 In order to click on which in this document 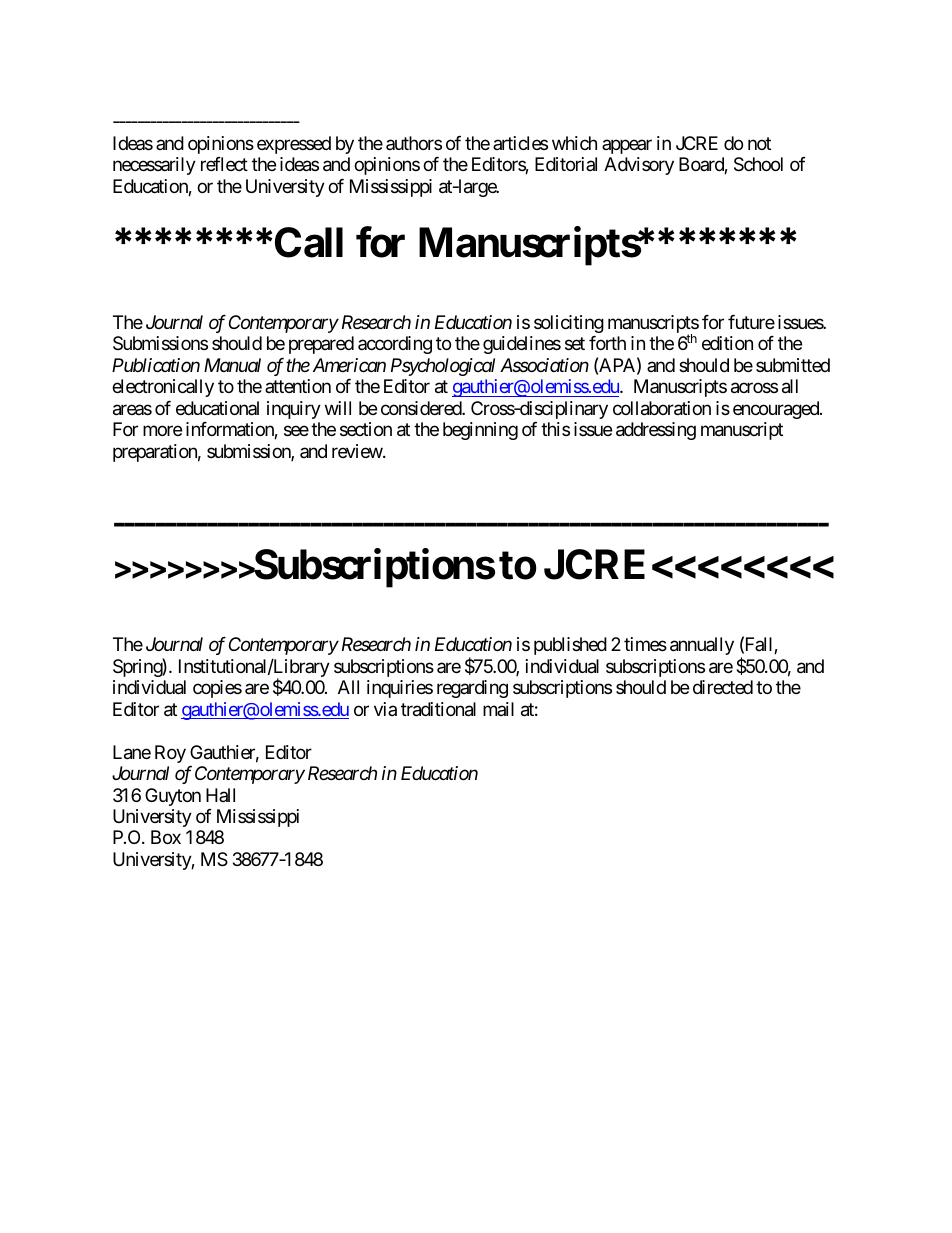, I will do `click(574, 143)`.
